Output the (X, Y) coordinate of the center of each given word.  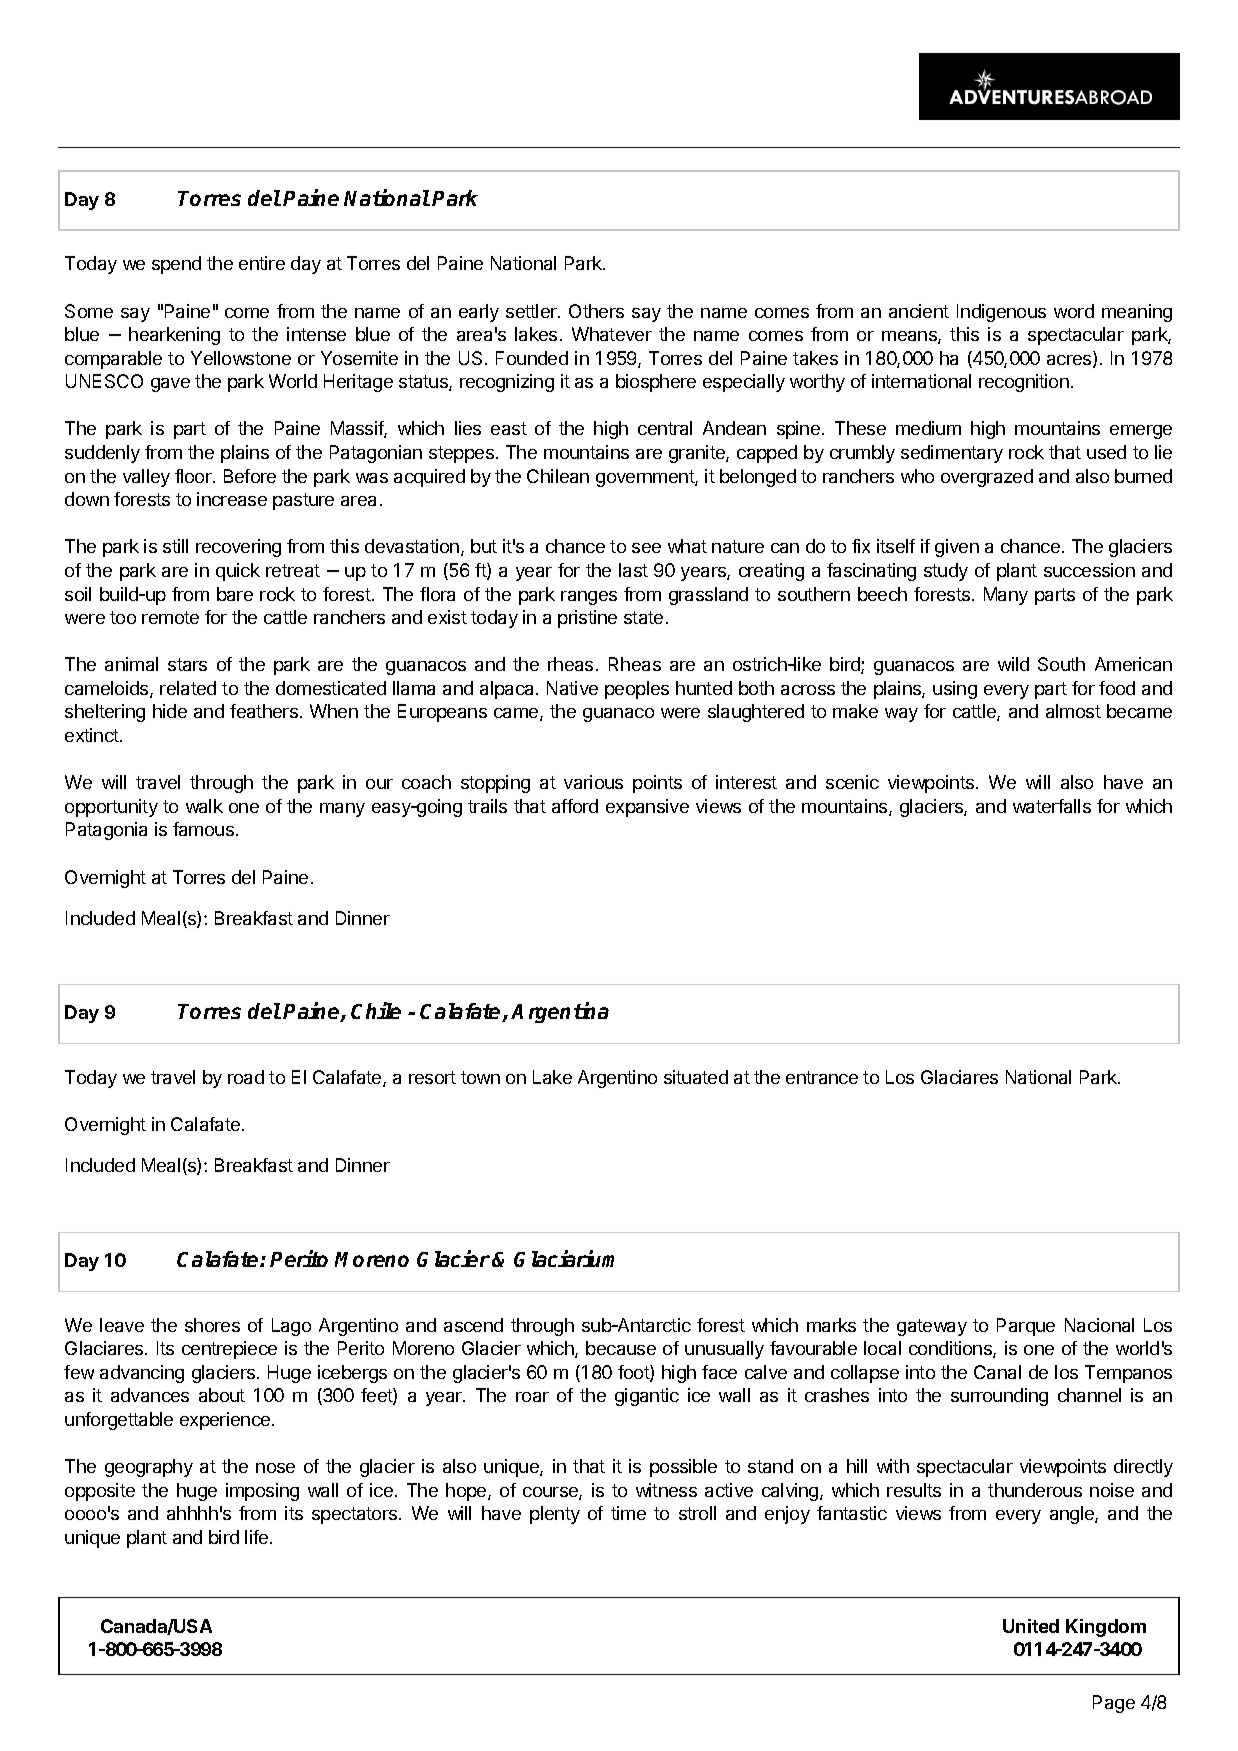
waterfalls (1052, 806)
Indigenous (1001, 313)
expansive (647, 808)
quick (238, 572)
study (946, 572)
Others (596, 311)
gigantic (647, 1397)
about (222, 1395)
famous (203, 829)
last (633, 570)
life (258, 1537)
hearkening (174, 336)
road (246, 1077)
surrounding (999, 1397)
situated (696, 1077)
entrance (822, 1077)
